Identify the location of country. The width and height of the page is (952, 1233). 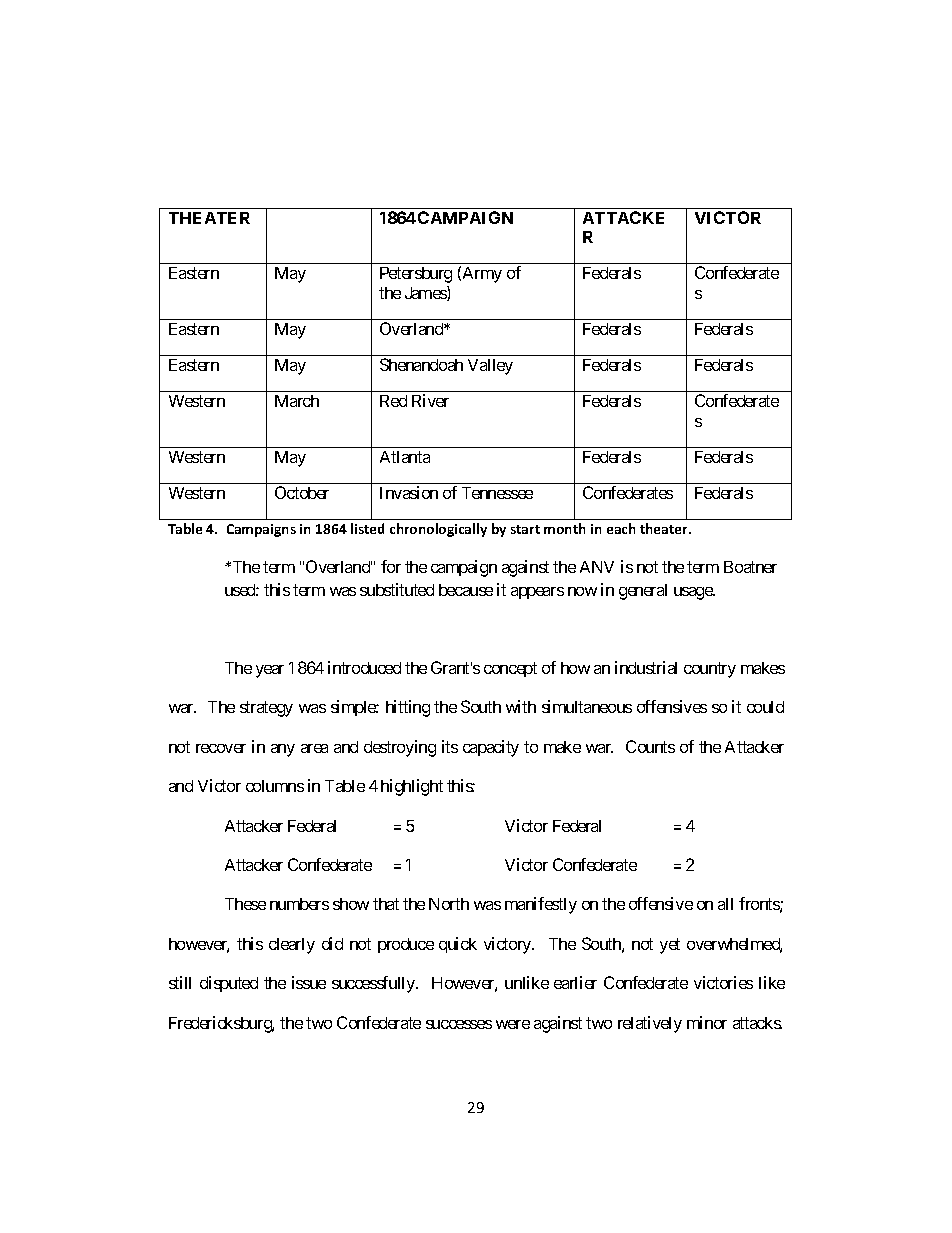
(710, 670).
